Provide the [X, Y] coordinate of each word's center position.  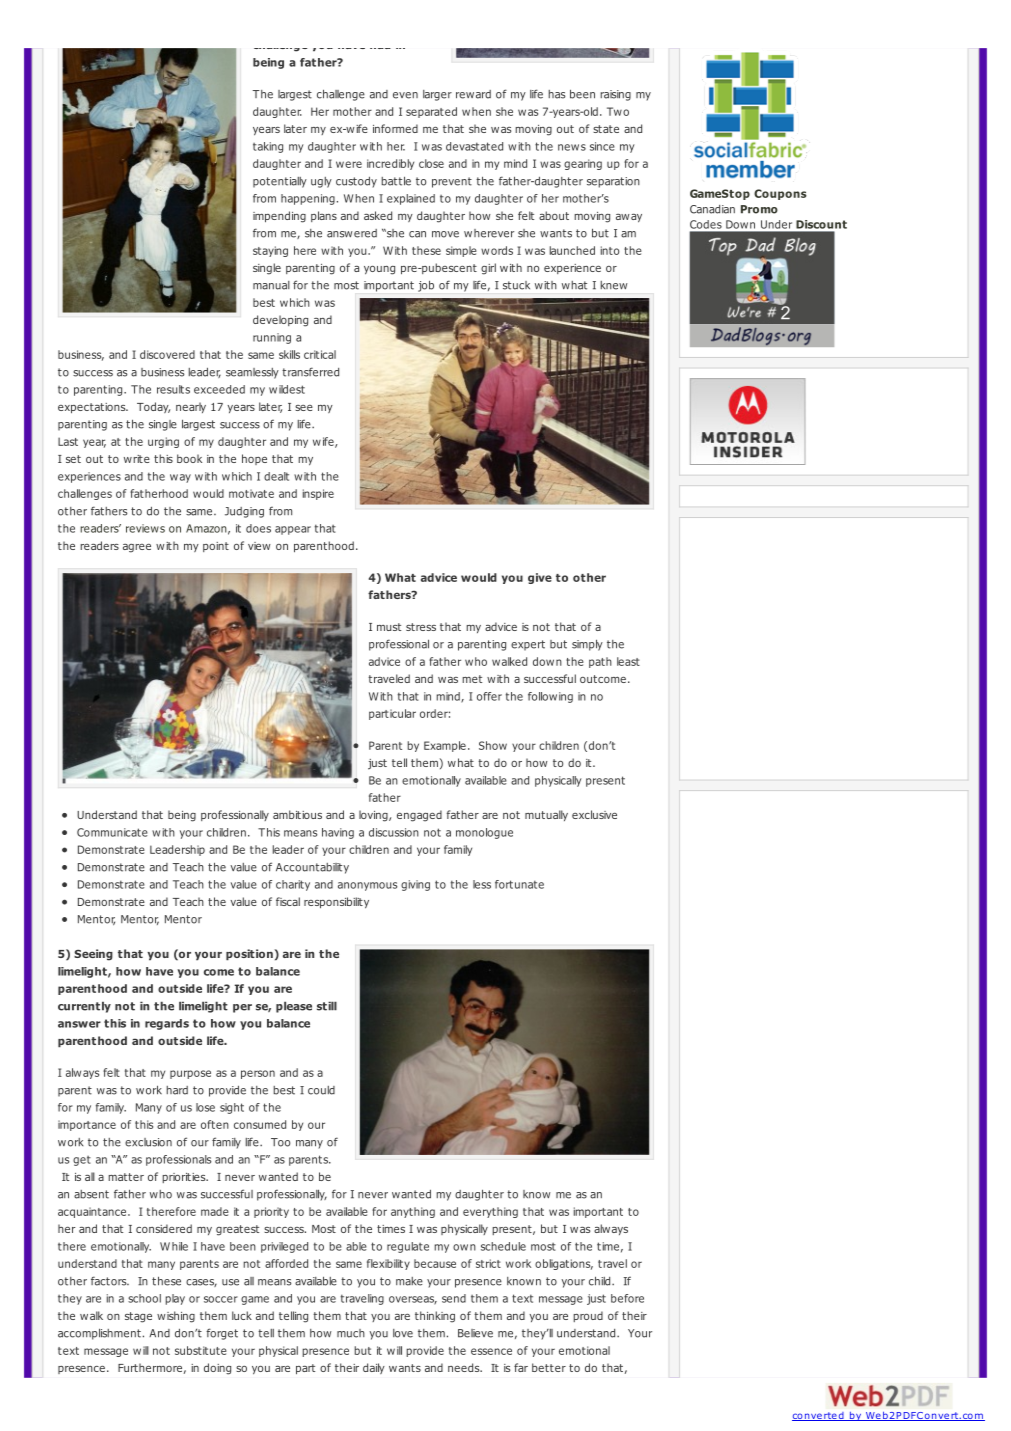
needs [465, 1367]
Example [445, 746]
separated [431, 112]
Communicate [112, 832]
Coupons [780, 194]
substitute [201, 1350]
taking [268, 147]
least [628, 661]
